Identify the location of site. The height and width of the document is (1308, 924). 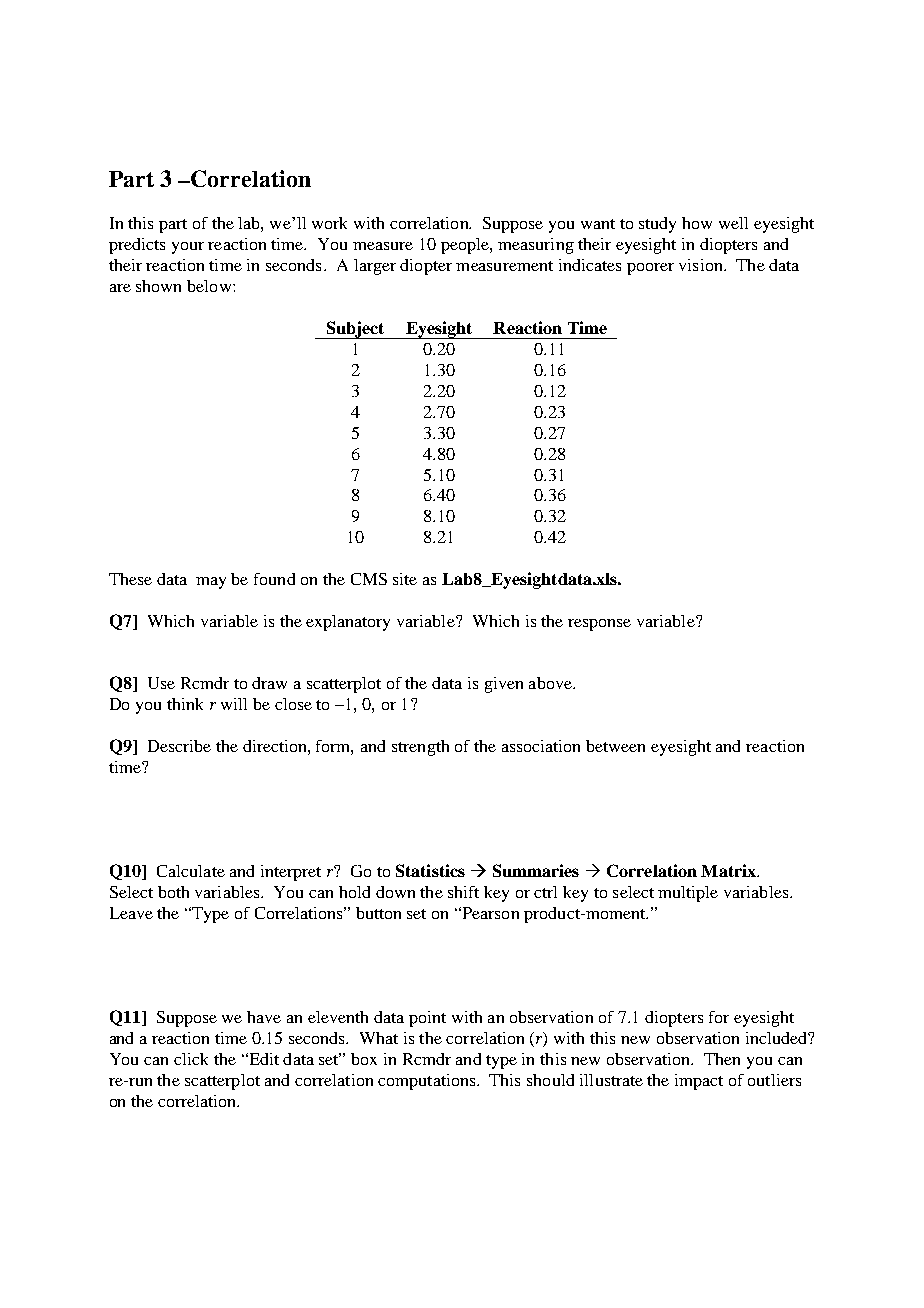
(405, 579).
